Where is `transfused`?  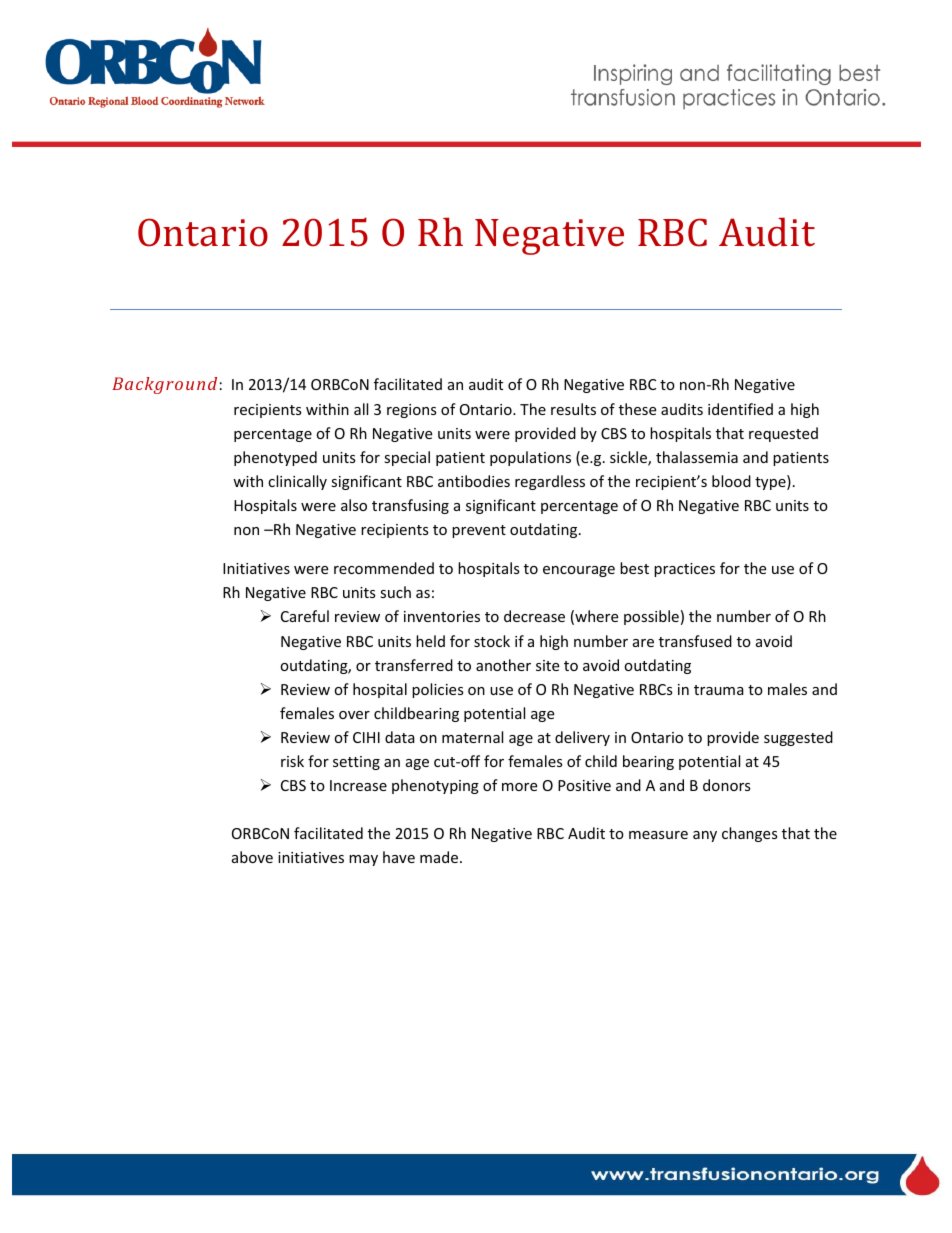
transfused is located at coordinates (695, 641).
